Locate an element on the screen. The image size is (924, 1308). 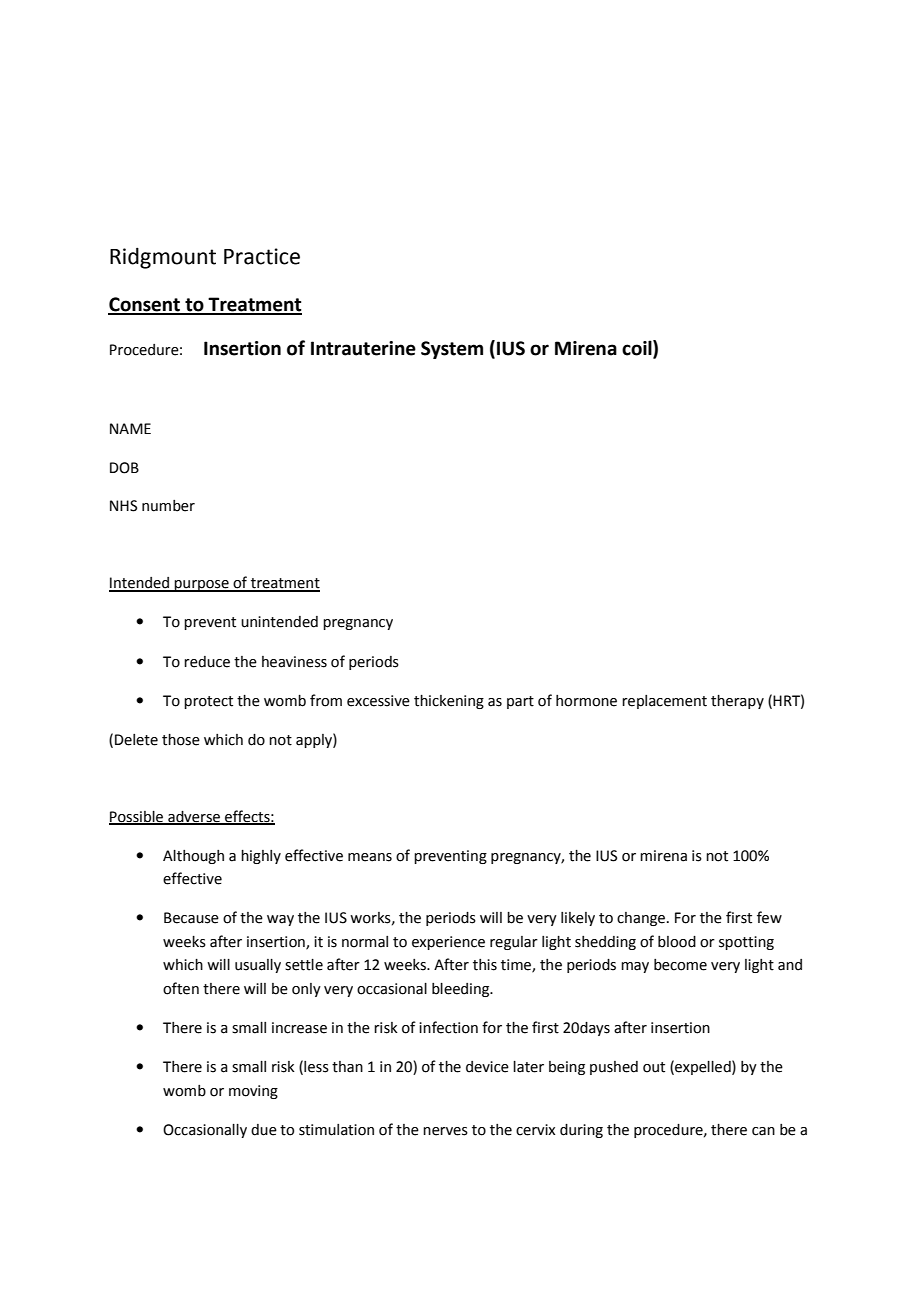
purpose is located at coordinates (202, 586).
